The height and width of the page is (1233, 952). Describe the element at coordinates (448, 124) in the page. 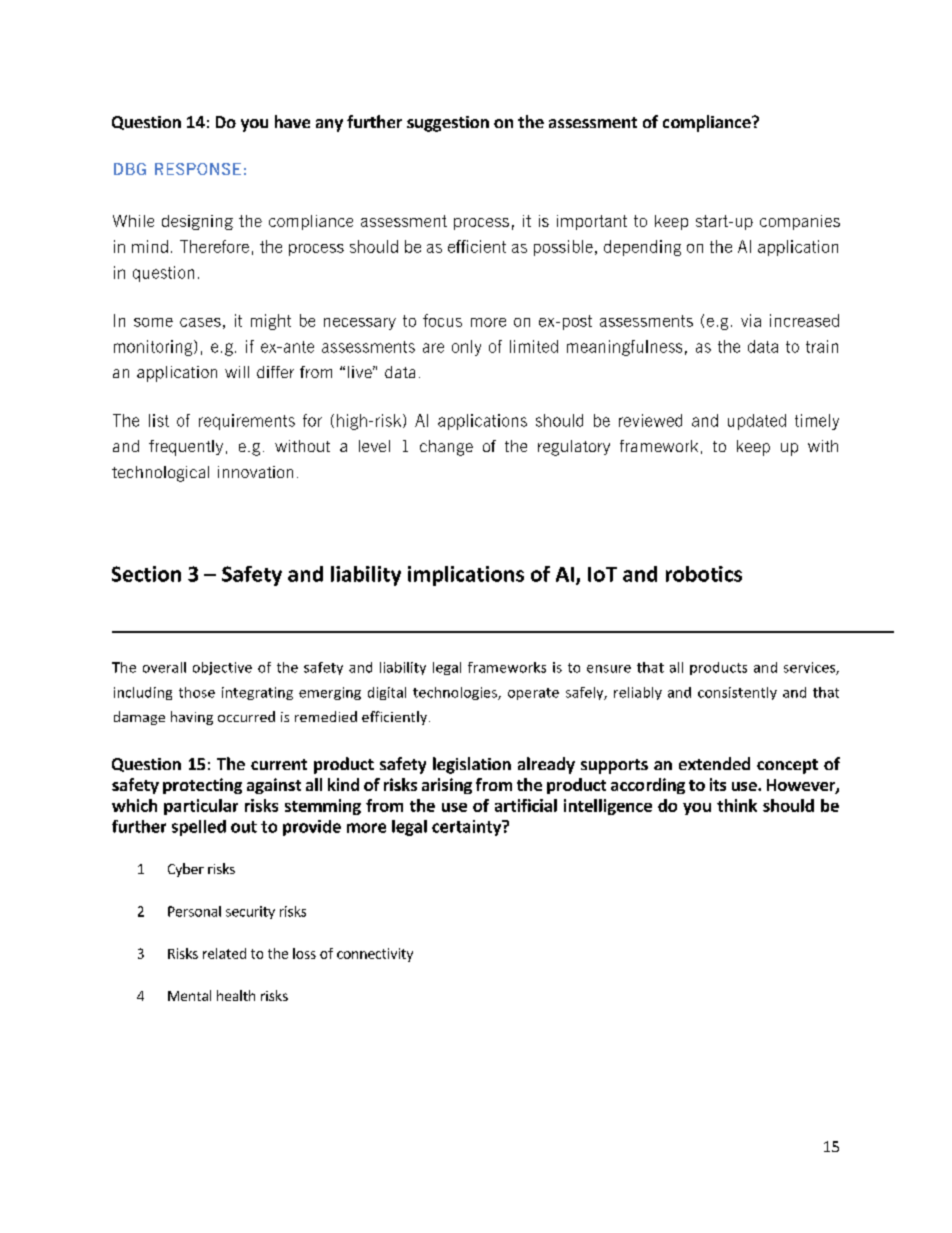

I see `suggestion` at that location.
